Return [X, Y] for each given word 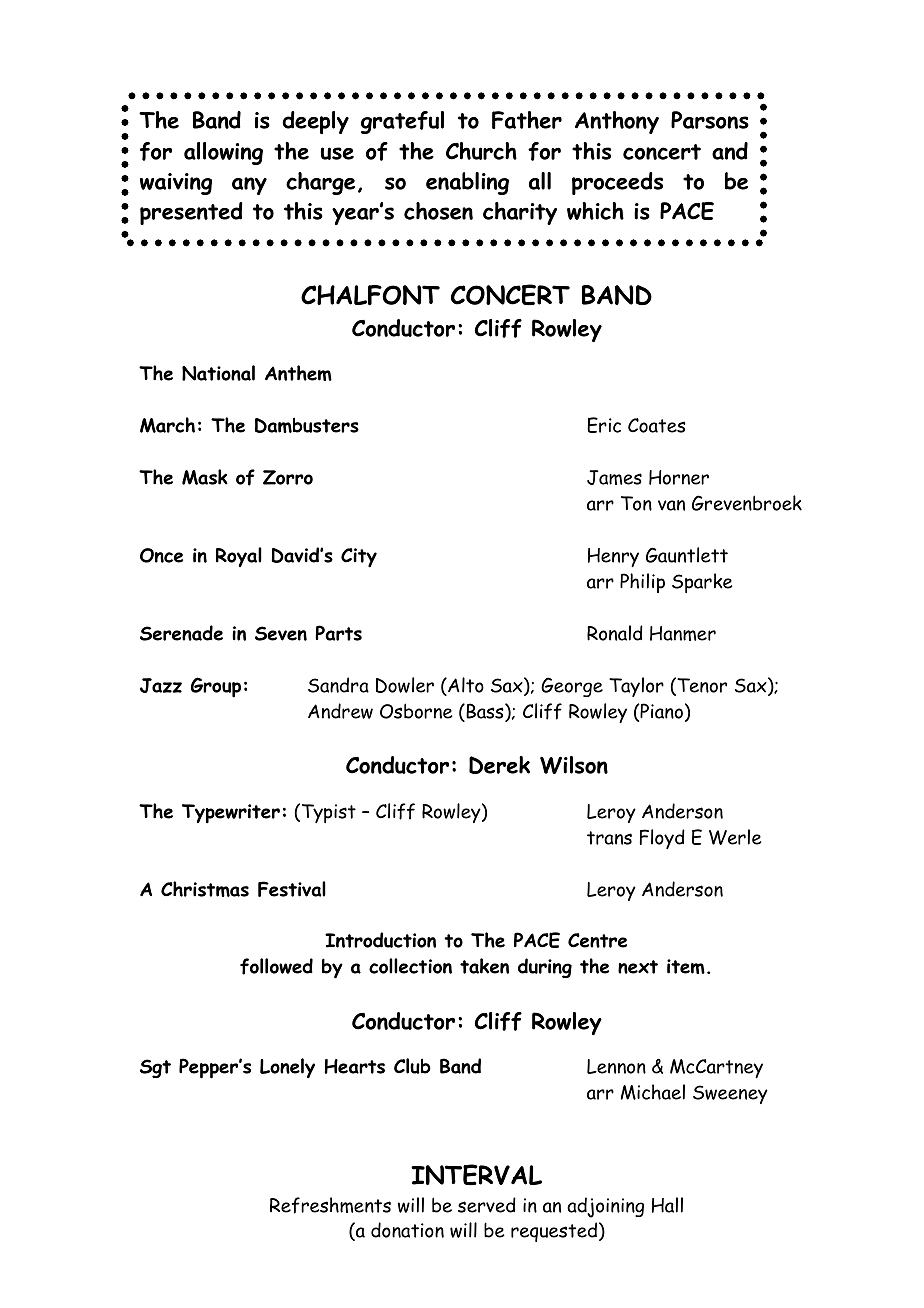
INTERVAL [476, 1174]
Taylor [636, 687]
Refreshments [330, 1205]
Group [216, 687]
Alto [465, 686]
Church [481, 151]
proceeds [617, 183]
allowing [223, 153]
